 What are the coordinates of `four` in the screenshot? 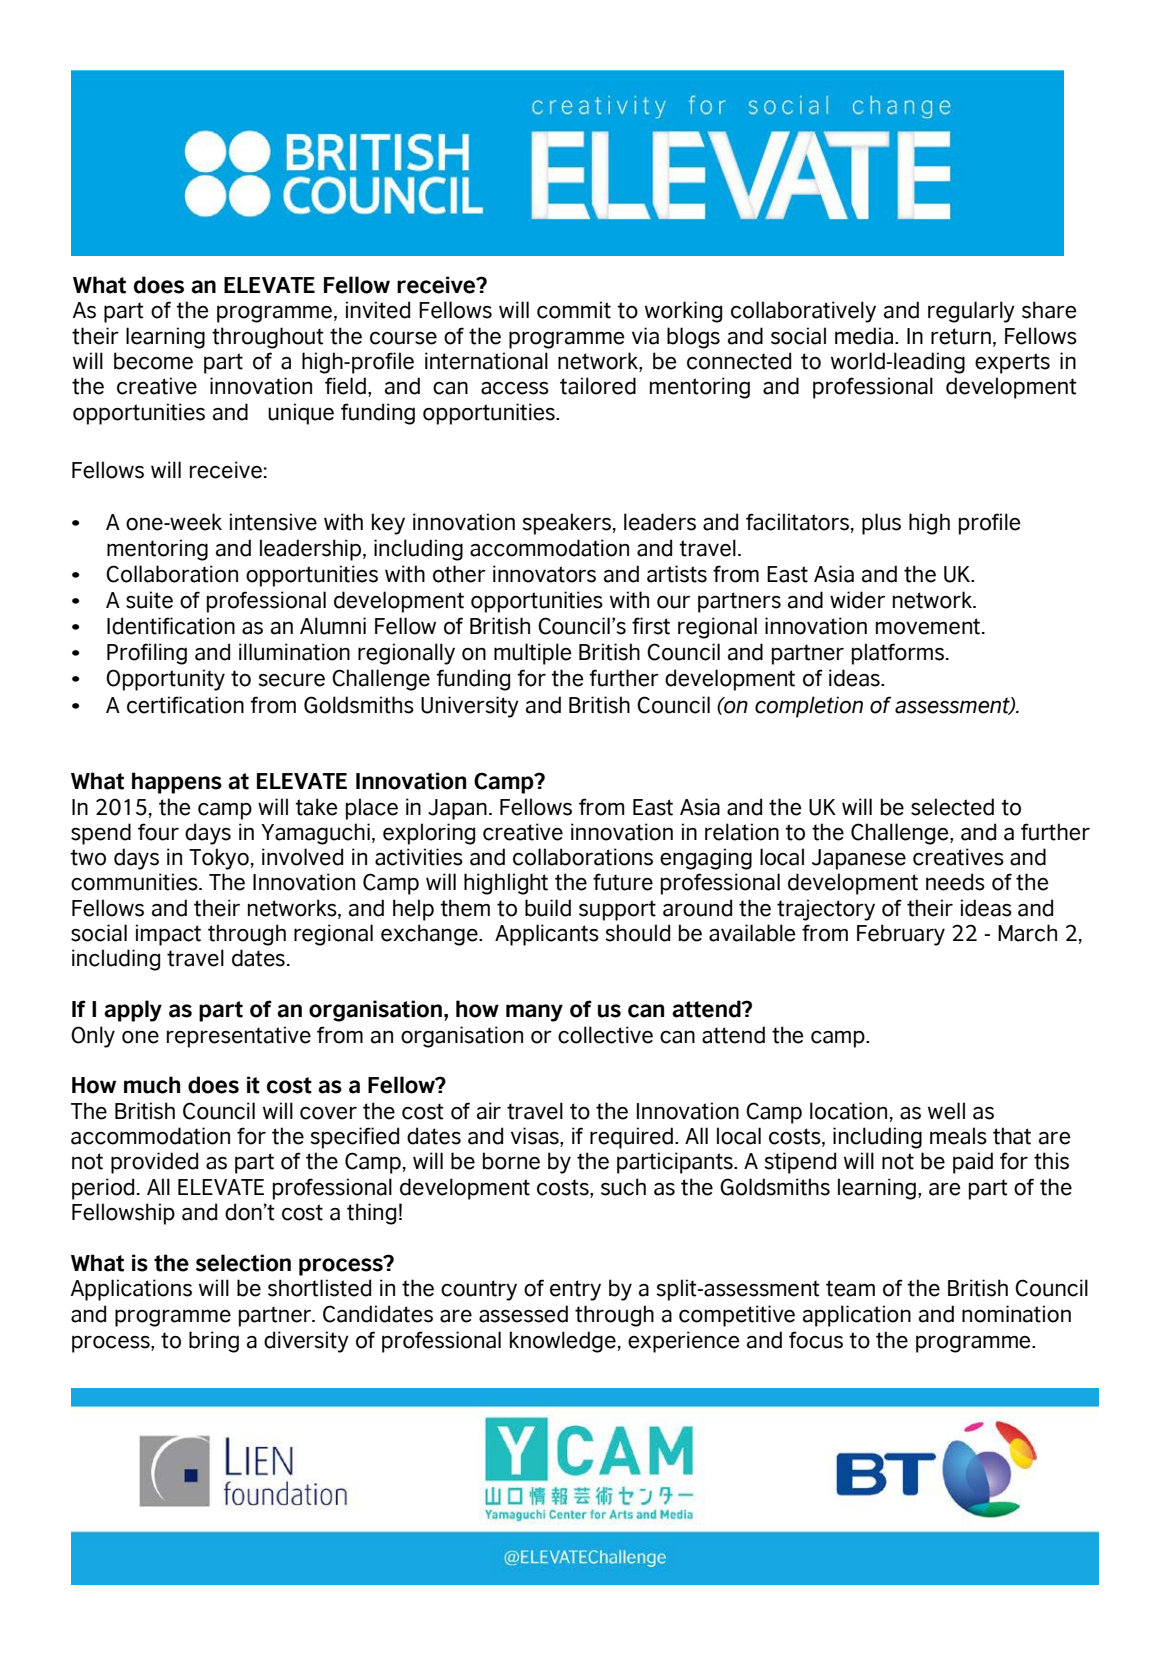 It's located at (158, 832).
